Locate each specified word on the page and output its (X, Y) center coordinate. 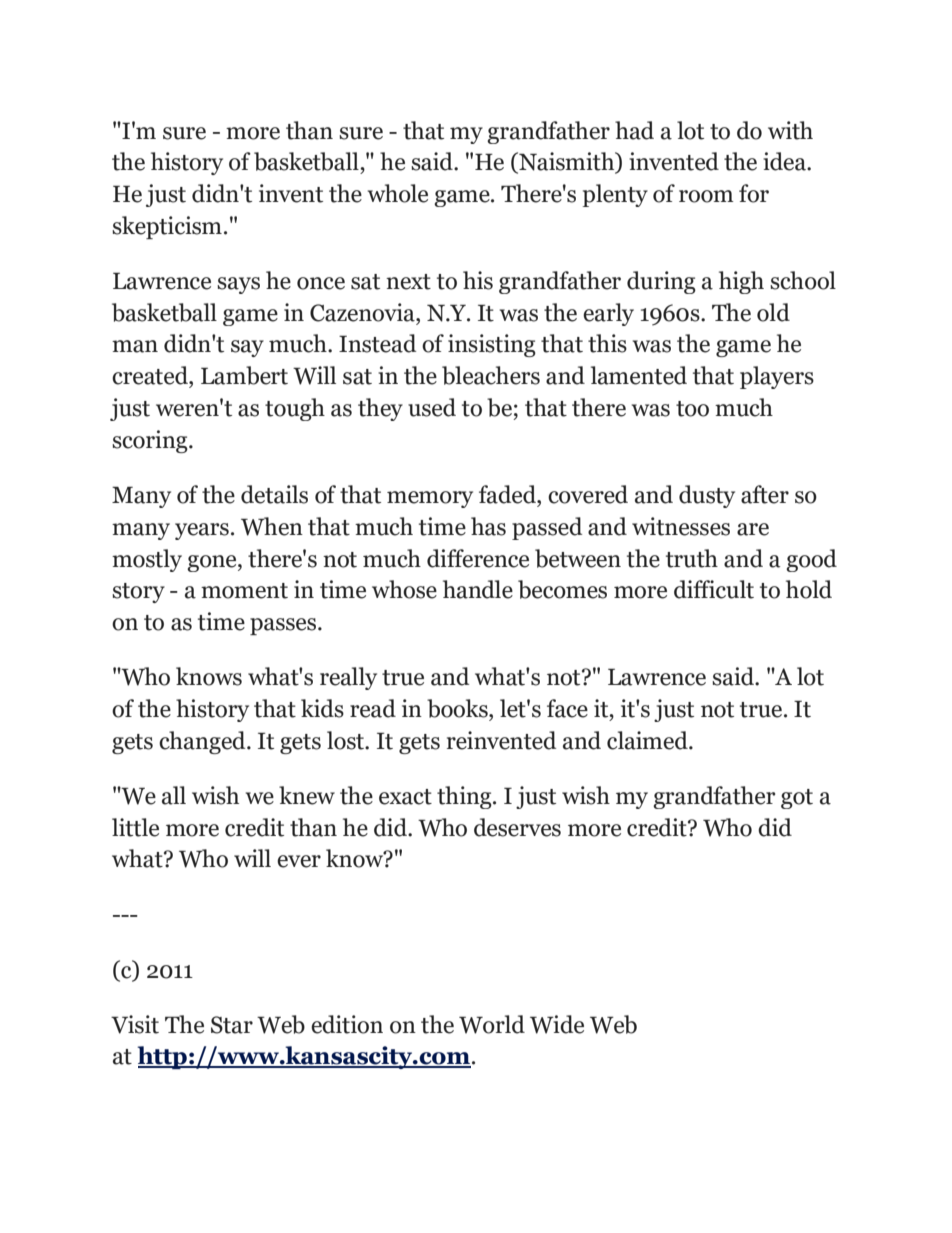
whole (398, 193)
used (432, 407)
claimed (648, 740)
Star (232, 1025)
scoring (151, 441)
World (492, 1024)
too (692, 409)
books (458, 708)
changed (203, 742)
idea (785, 161)
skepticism (167, 227)
